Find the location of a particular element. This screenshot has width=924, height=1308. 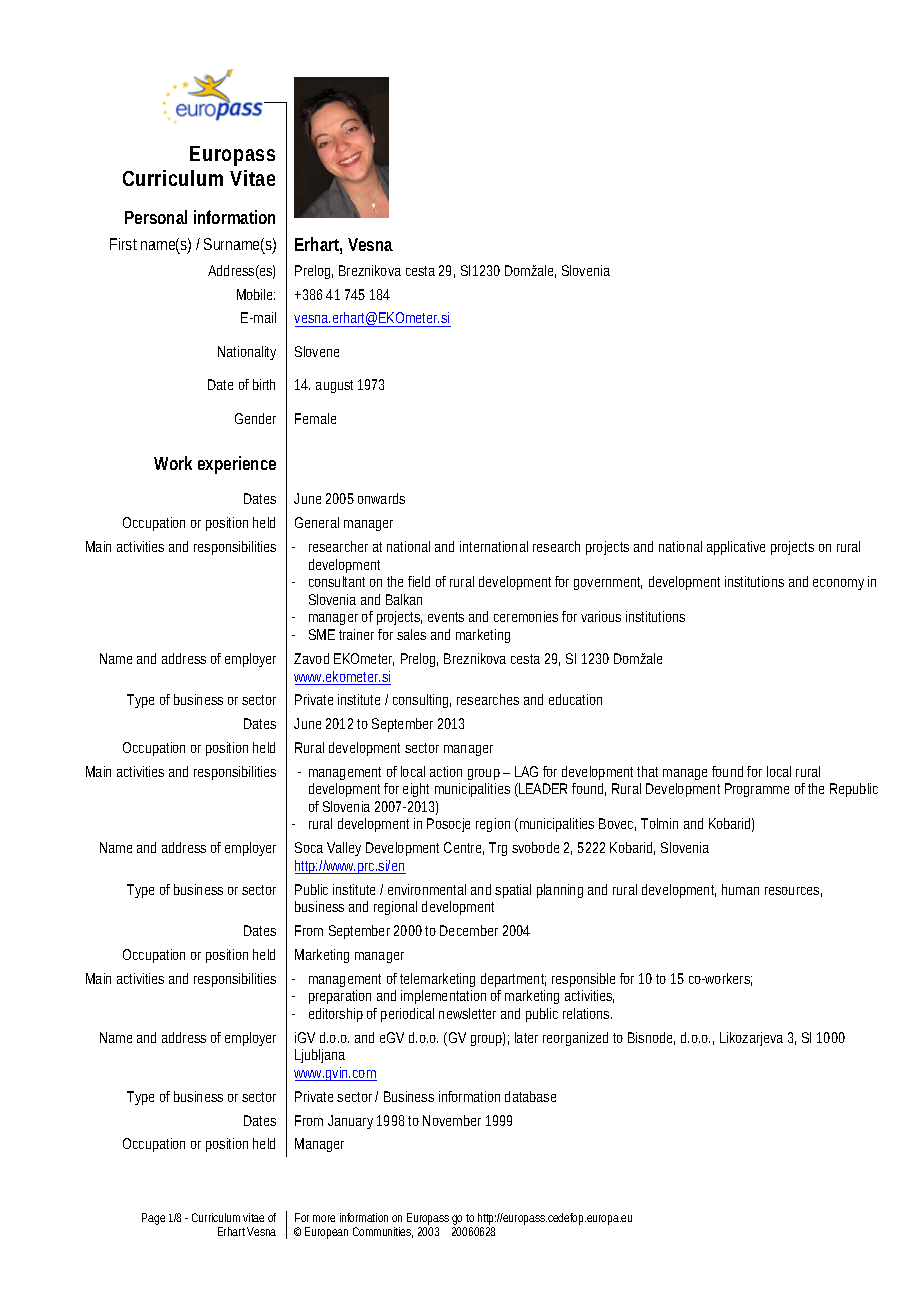

consultant is located at coordinates (337, 581).
